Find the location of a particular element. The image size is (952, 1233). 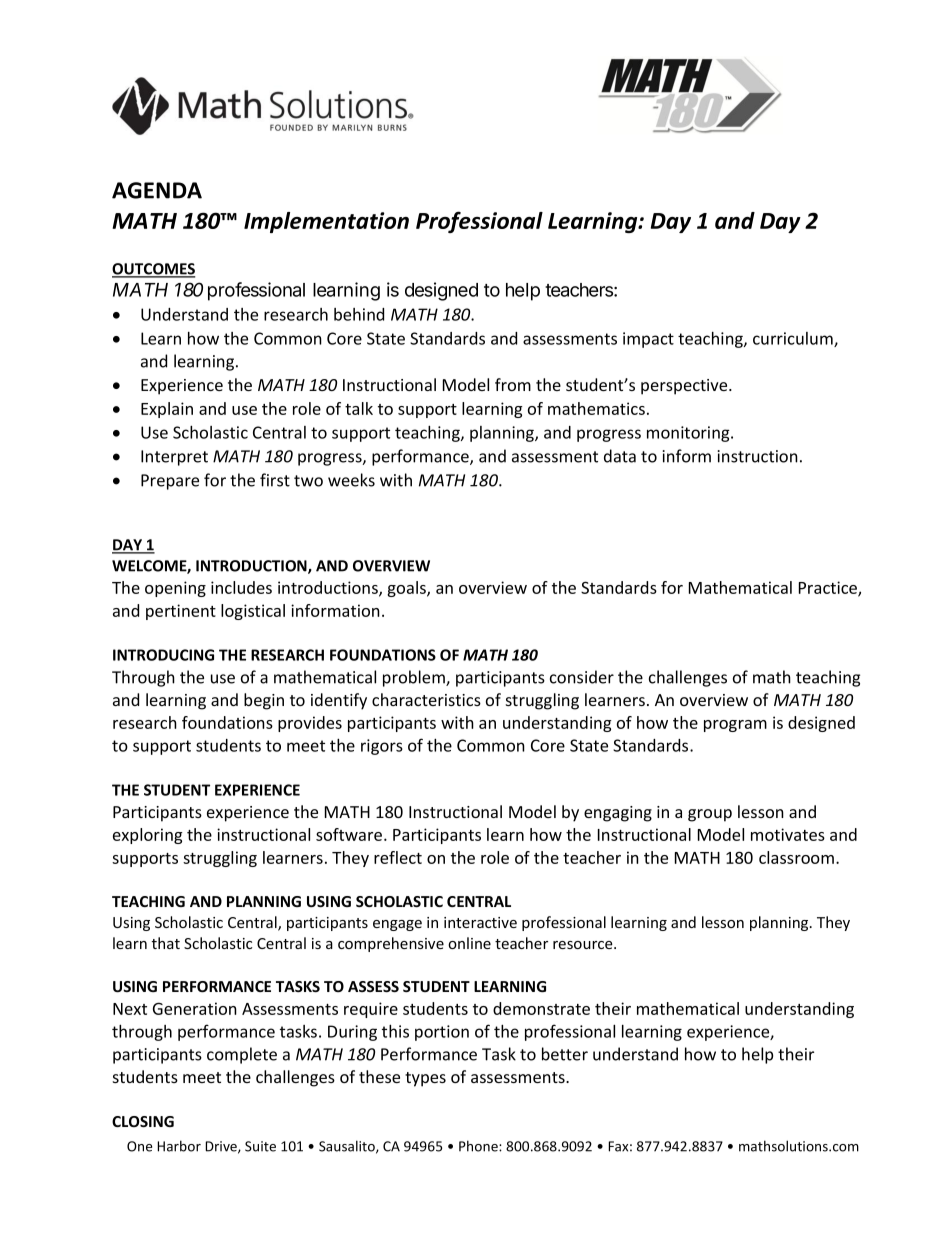

INTRODUCING is located at coordinates (163, 655).
